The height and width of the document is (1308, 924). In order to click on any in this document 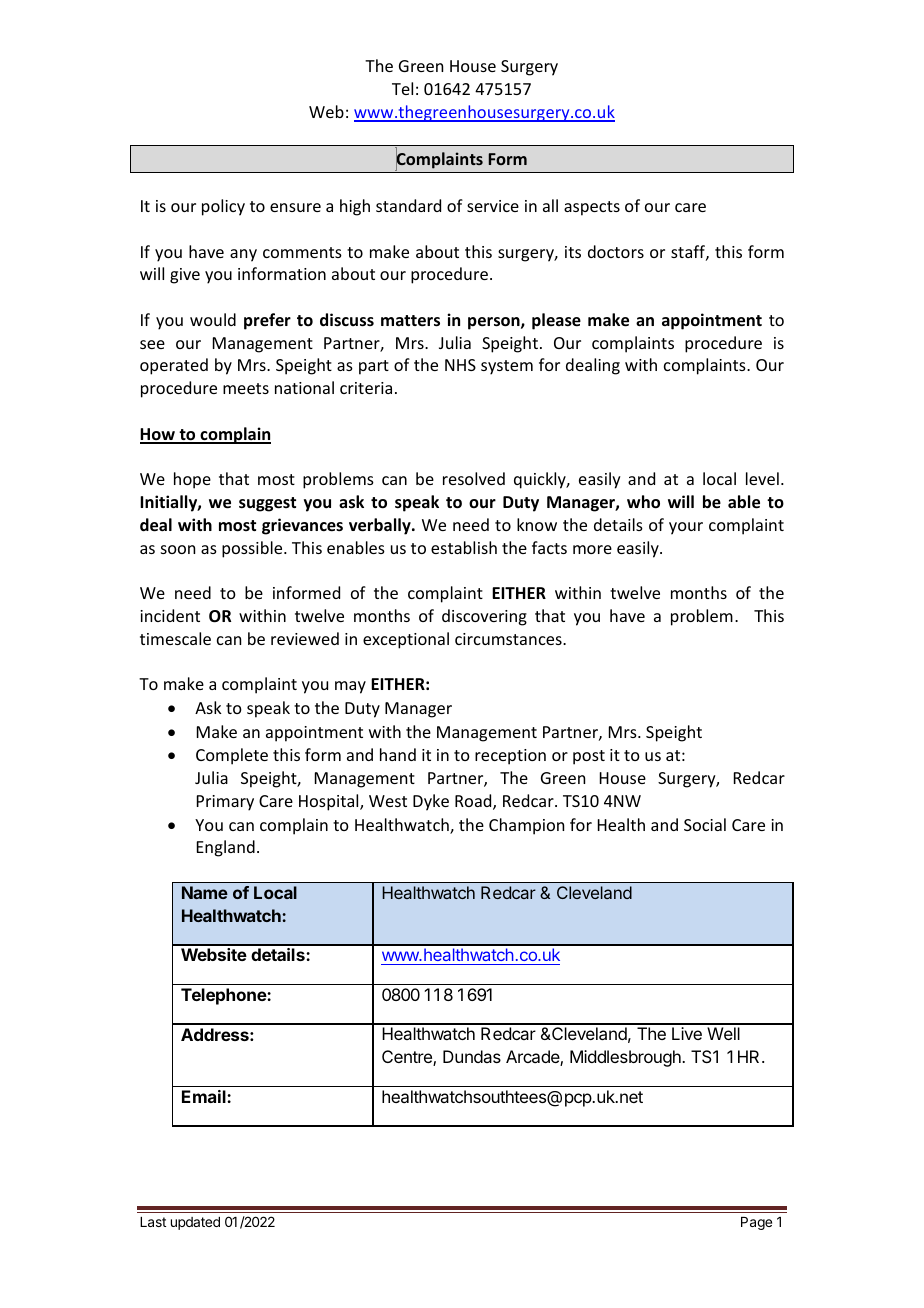, I will do `click(243, 255)`.
